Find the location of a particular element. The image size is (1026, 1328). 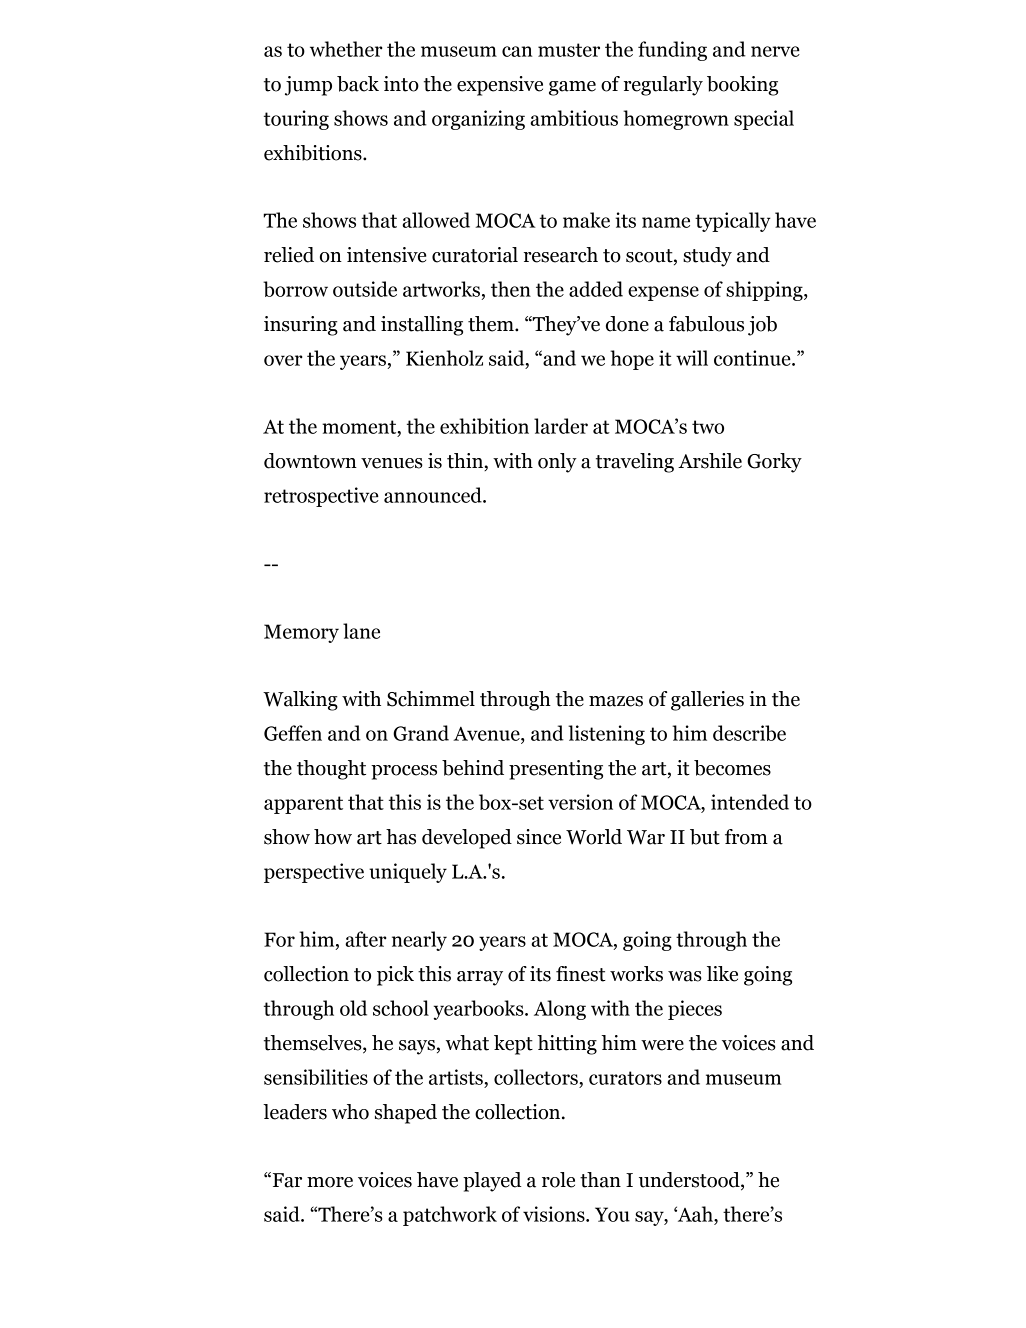

presenting is located at coordinates (556, 770).
